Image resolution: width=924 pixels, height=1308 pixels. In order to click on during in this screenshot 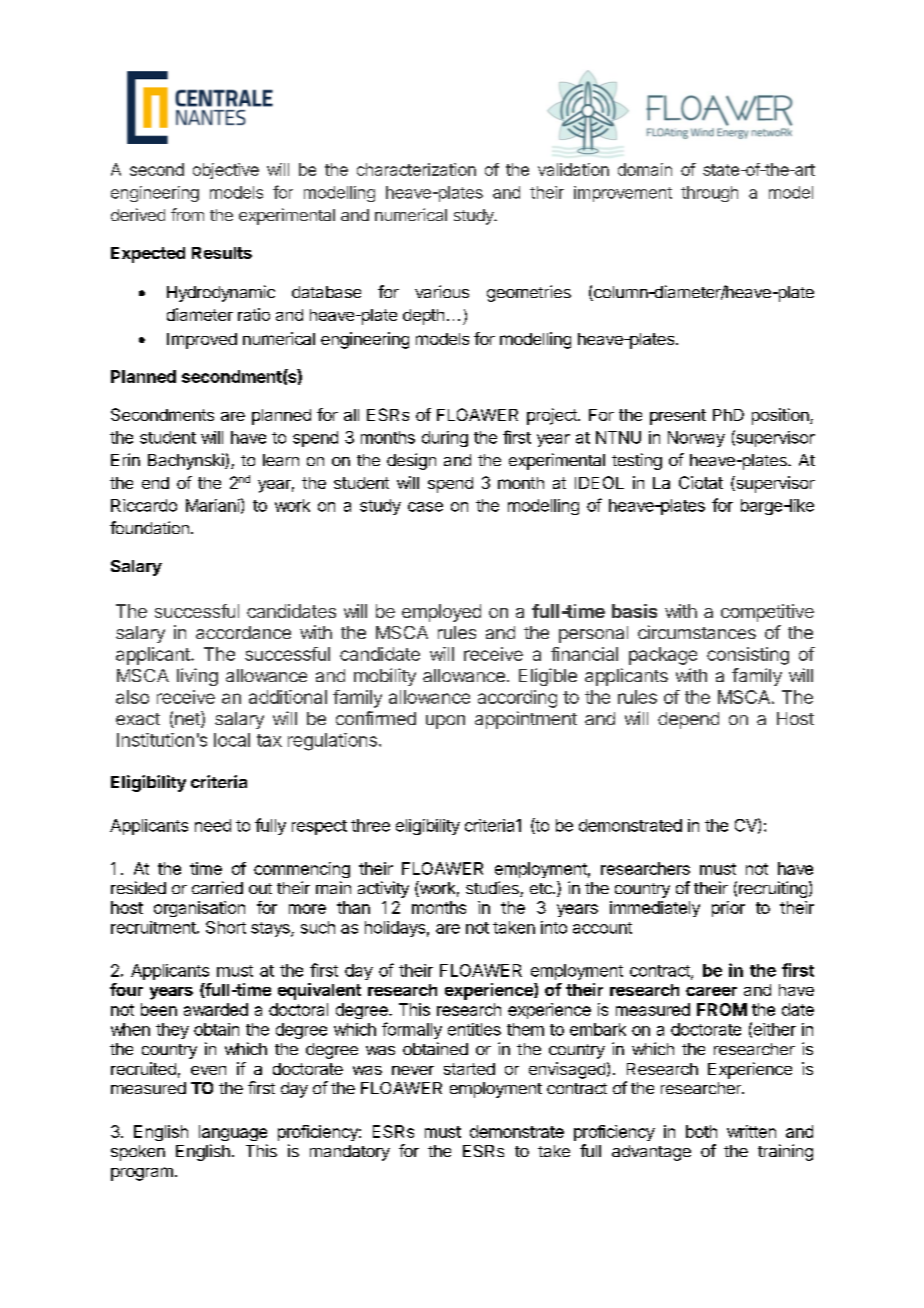, I will do `click(445, 439)`.
